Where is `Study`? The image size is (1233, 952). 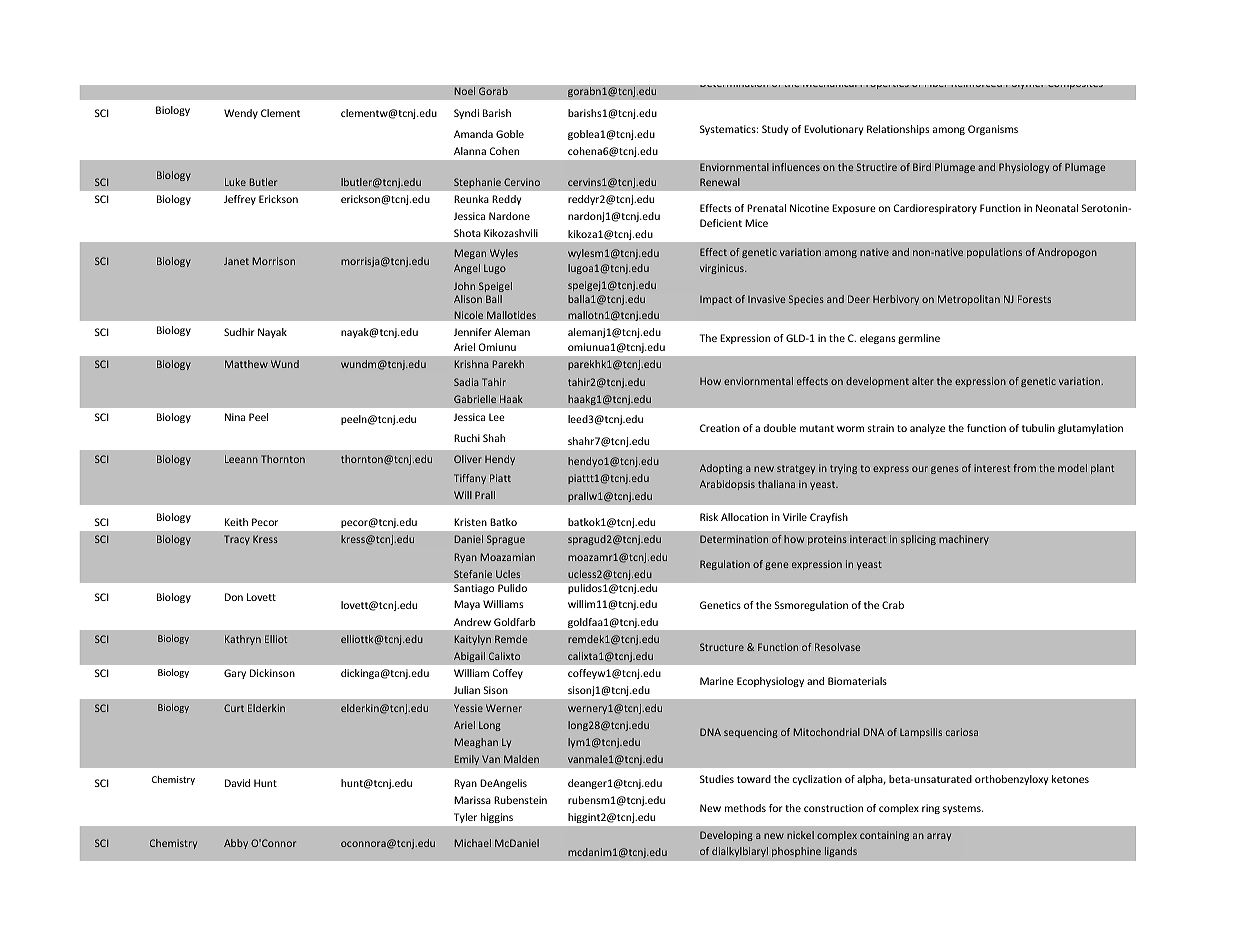
Study is located at coordinates (775, 130).
